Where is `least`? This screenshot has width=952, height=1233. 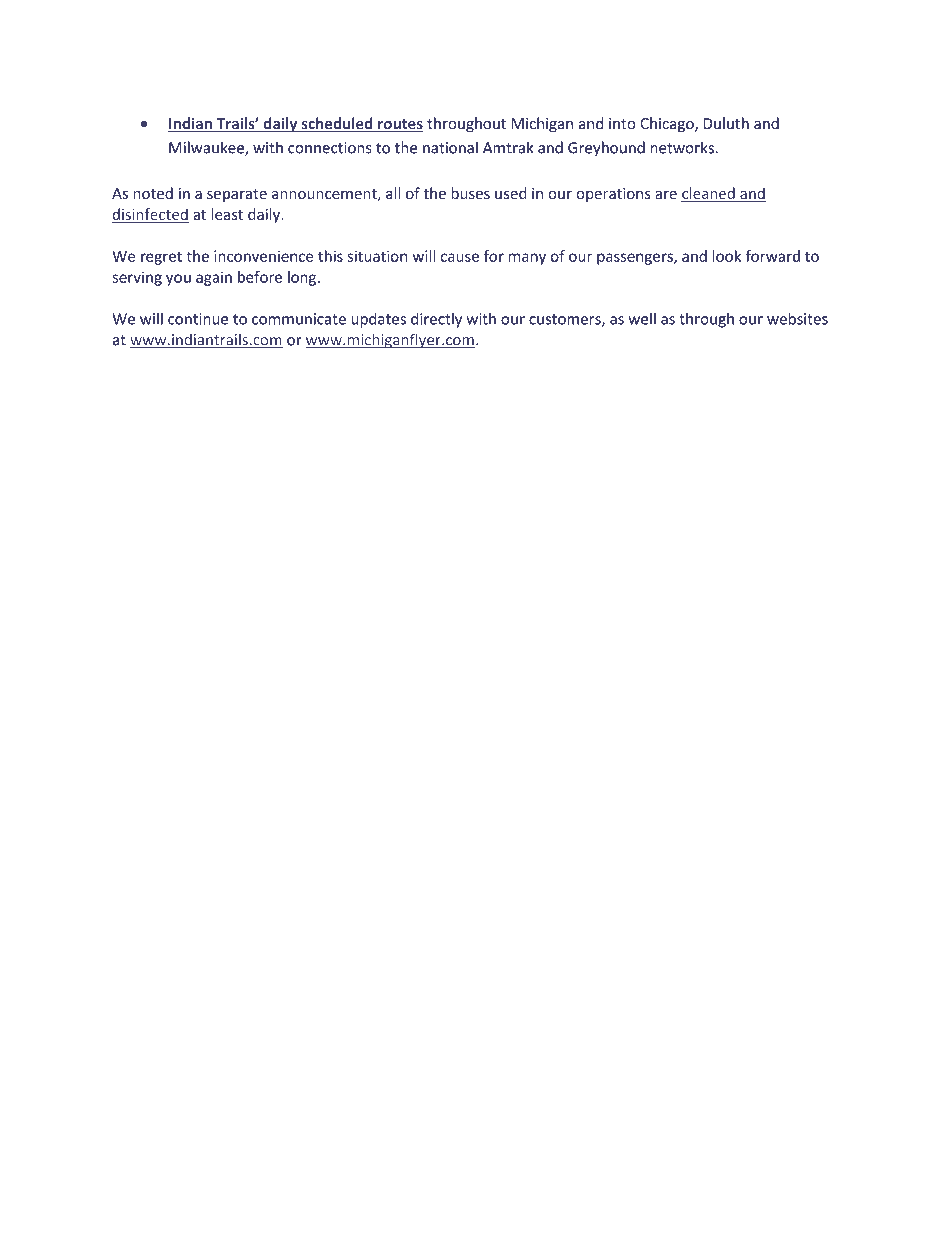
least is located at coordinates (227, 214).
